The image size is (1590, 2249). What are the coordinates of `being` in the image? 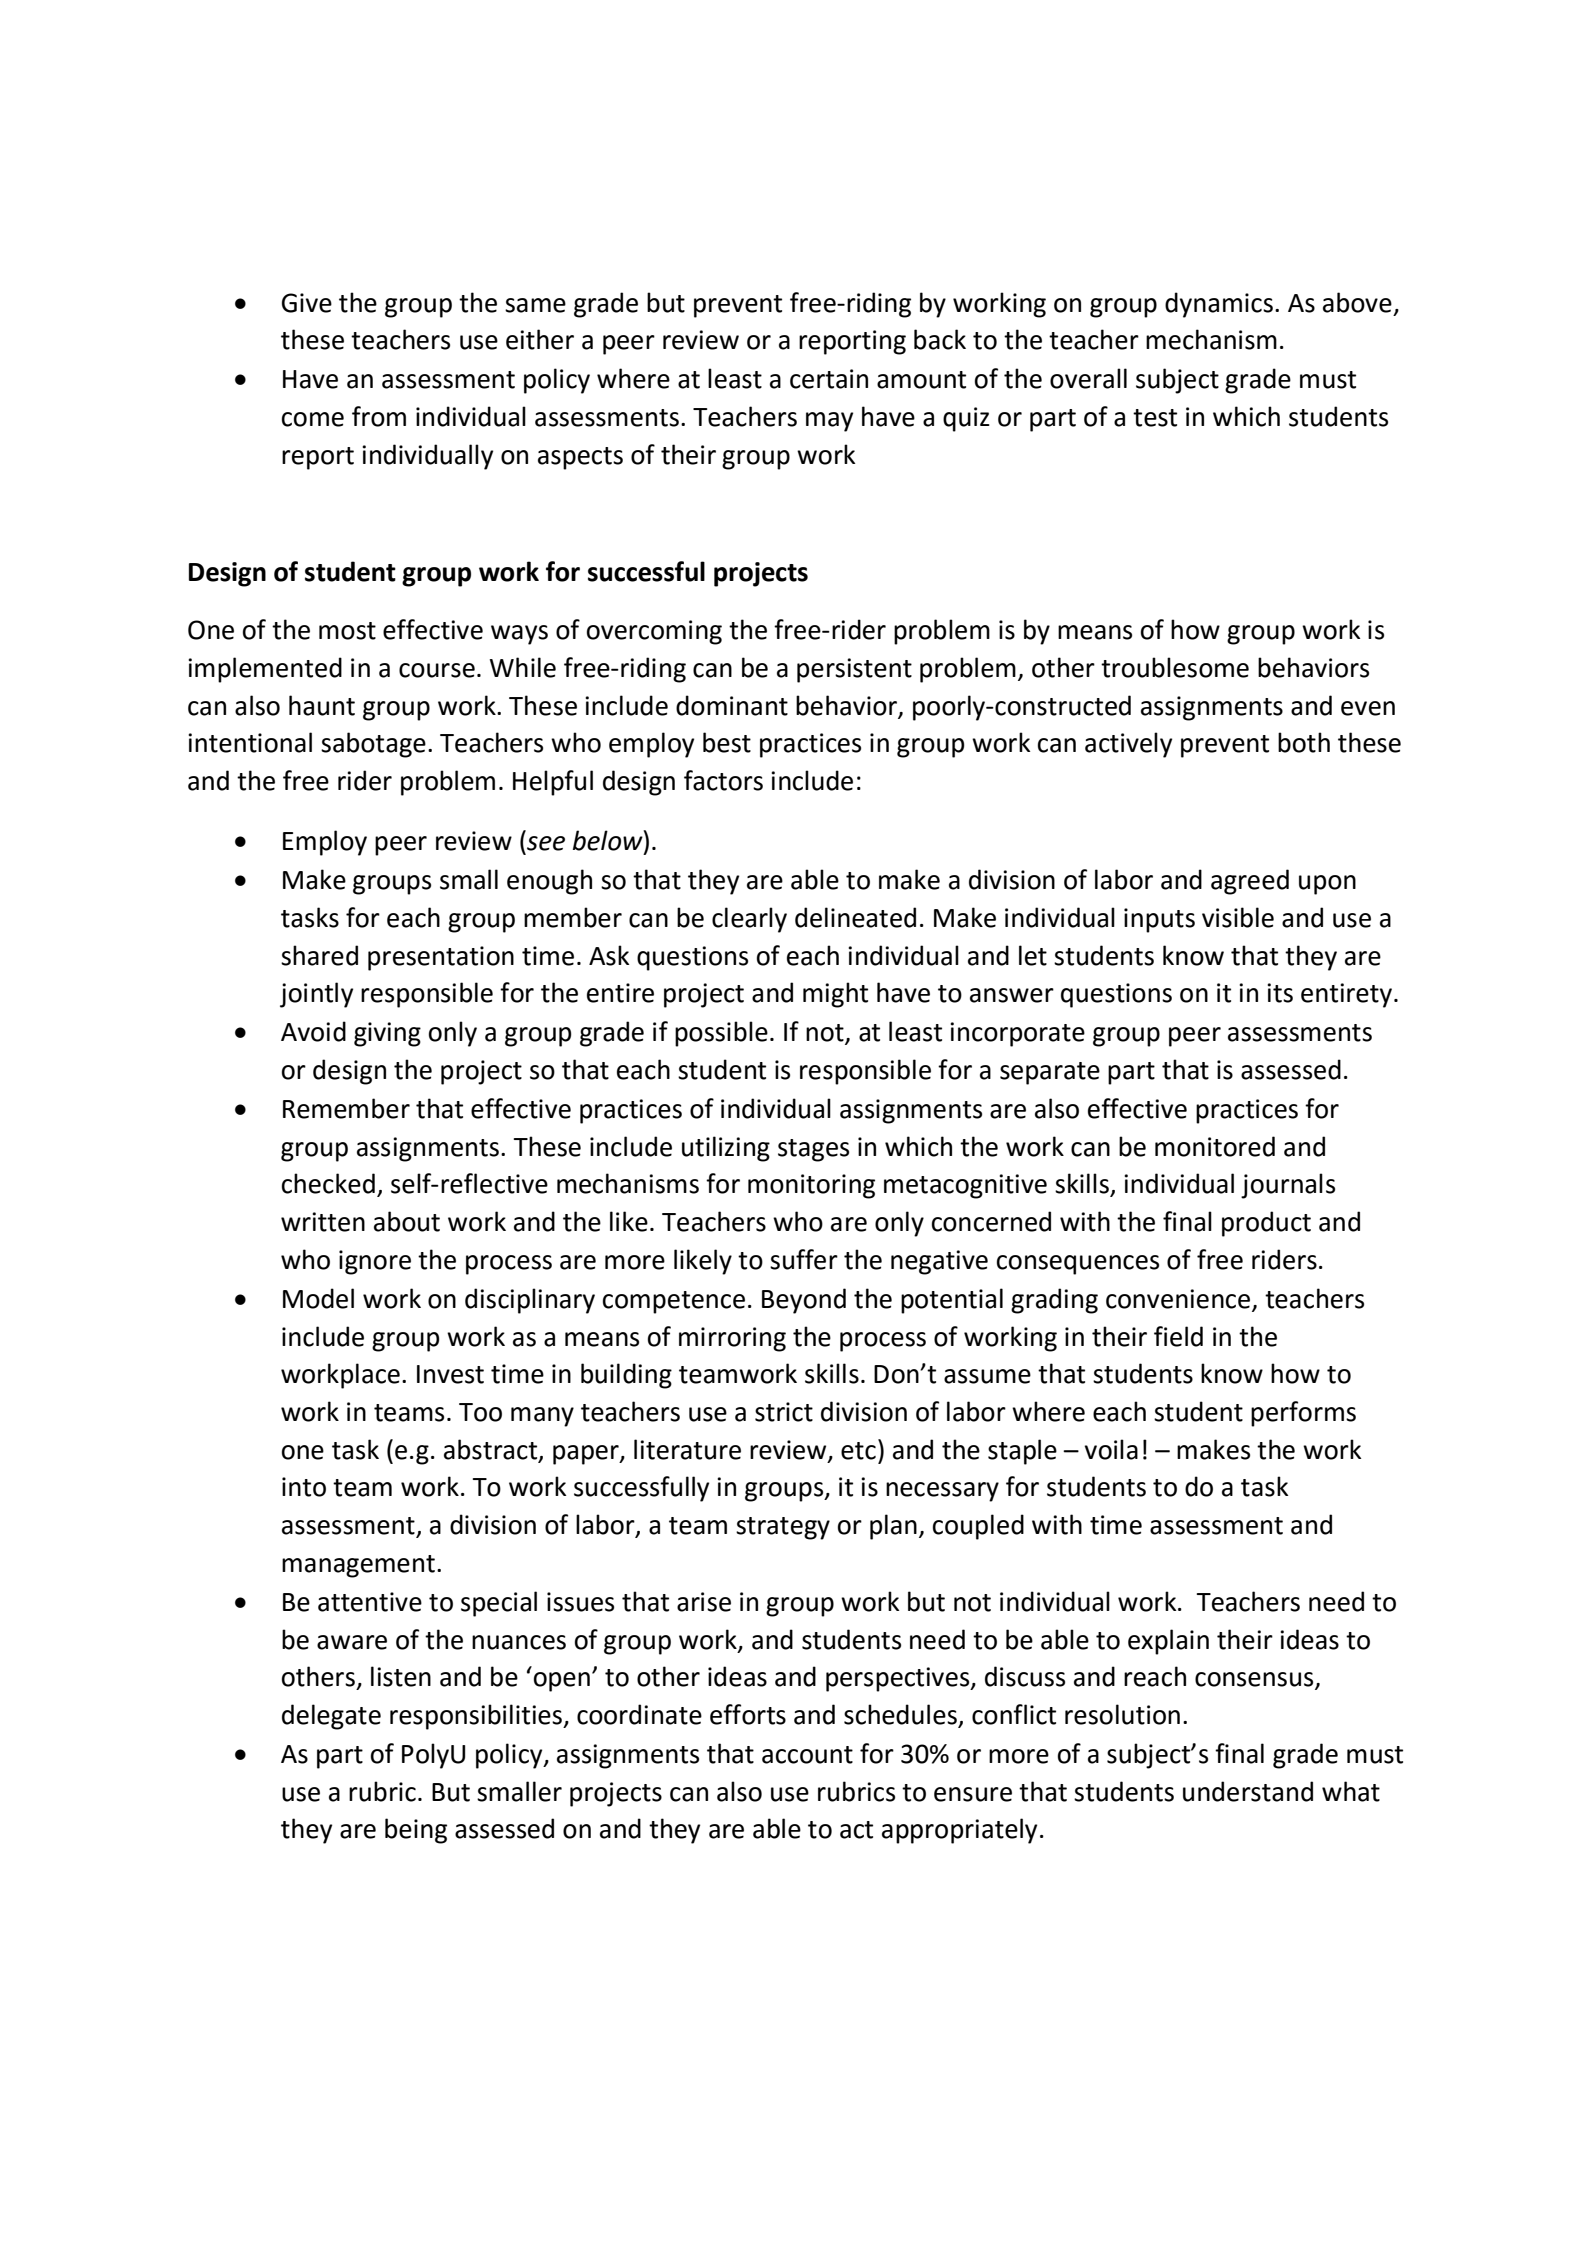 It's located at (416, 1831).
